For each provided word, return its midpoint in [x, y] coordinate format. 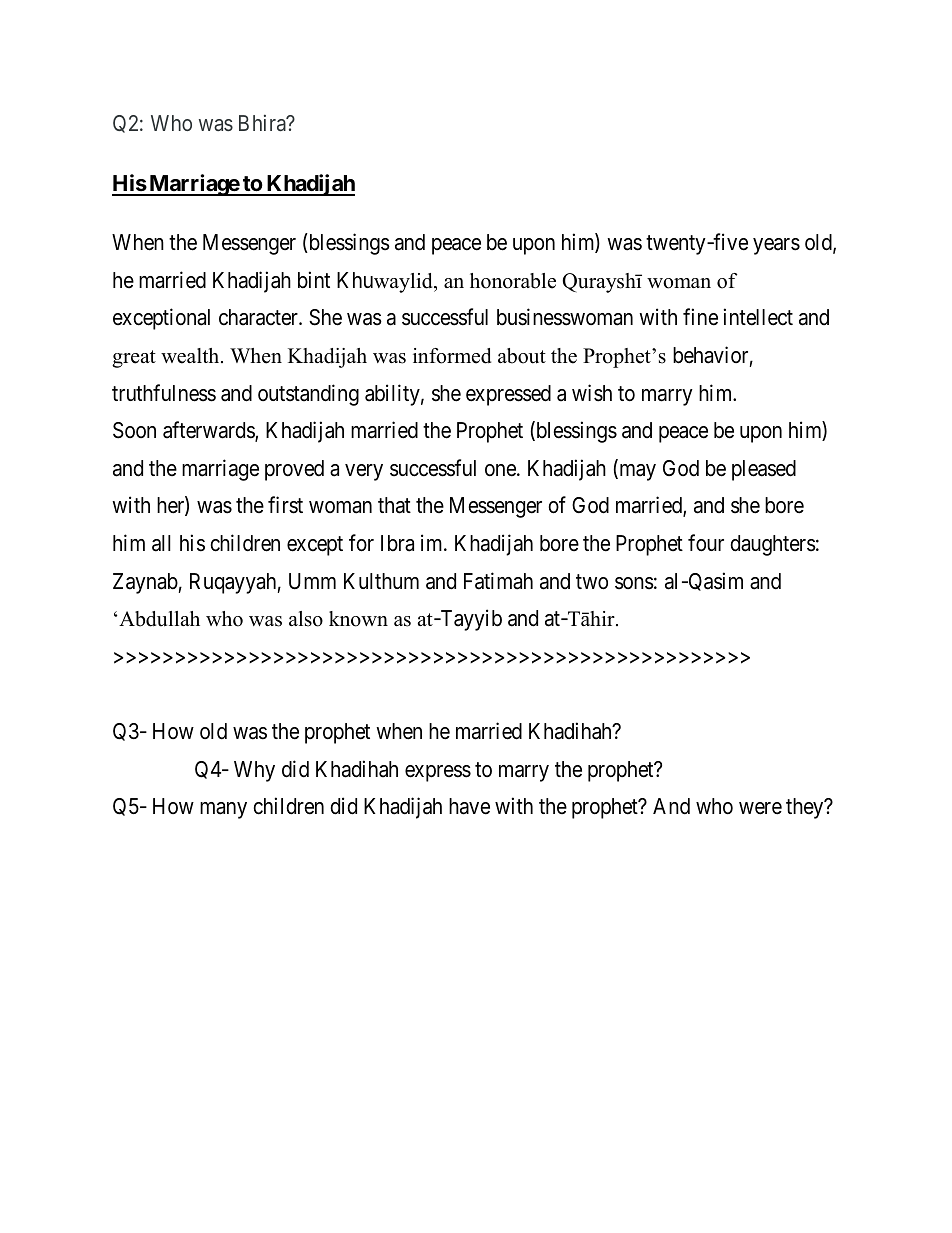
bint [314, 279]
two [592, 582]
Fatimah [498, 581]
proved [294, 470]
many [223, 810]
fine [700, 317]
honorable [513, 281]
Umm [312, 581]
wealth [191, 356]
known [358, 619]
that [394, 505]
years [776, 246]
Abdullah [159, 619]
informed [452, 356]
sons [634, 583]
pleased [764, 470]
